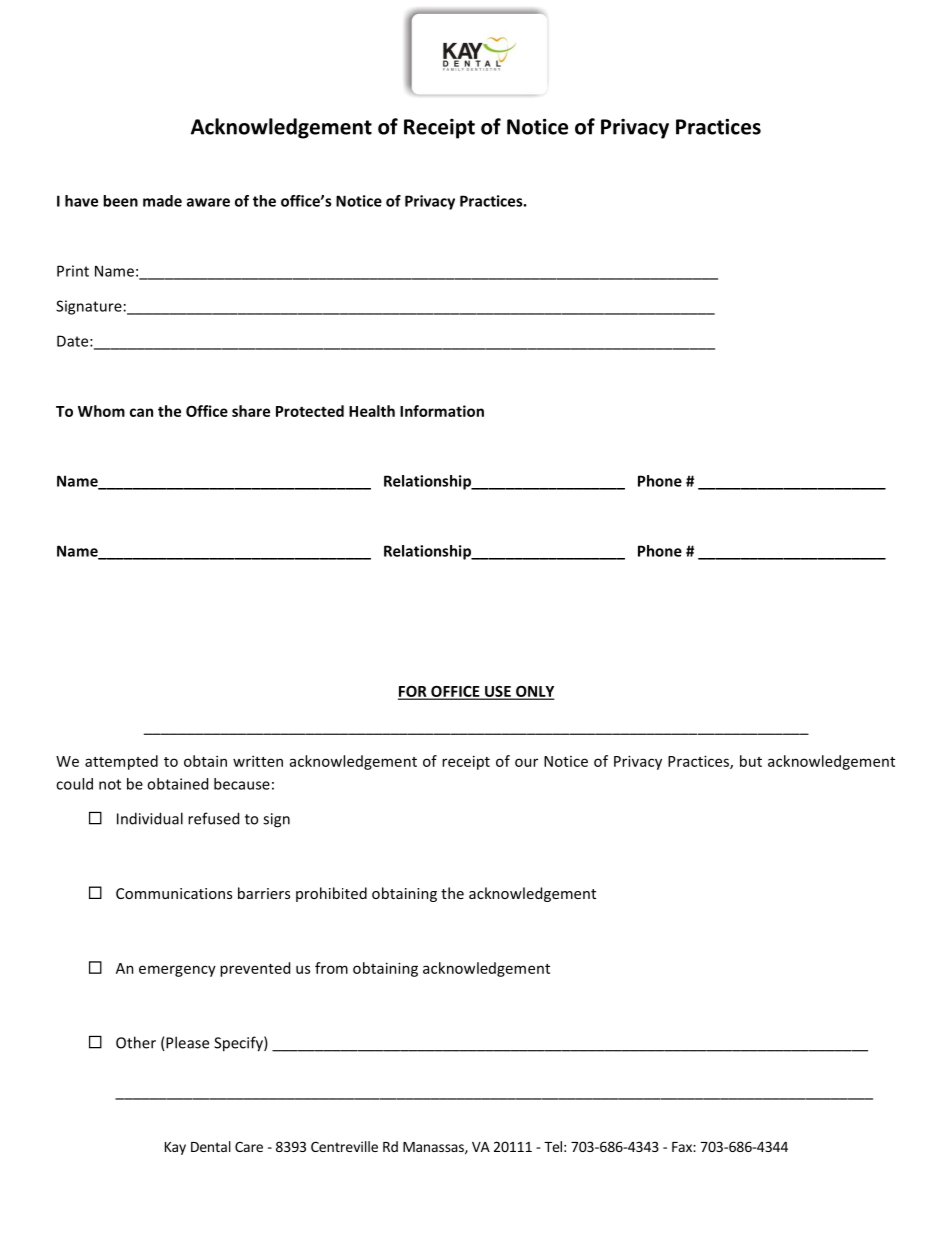  I want to click on but, so click(751, 761).
